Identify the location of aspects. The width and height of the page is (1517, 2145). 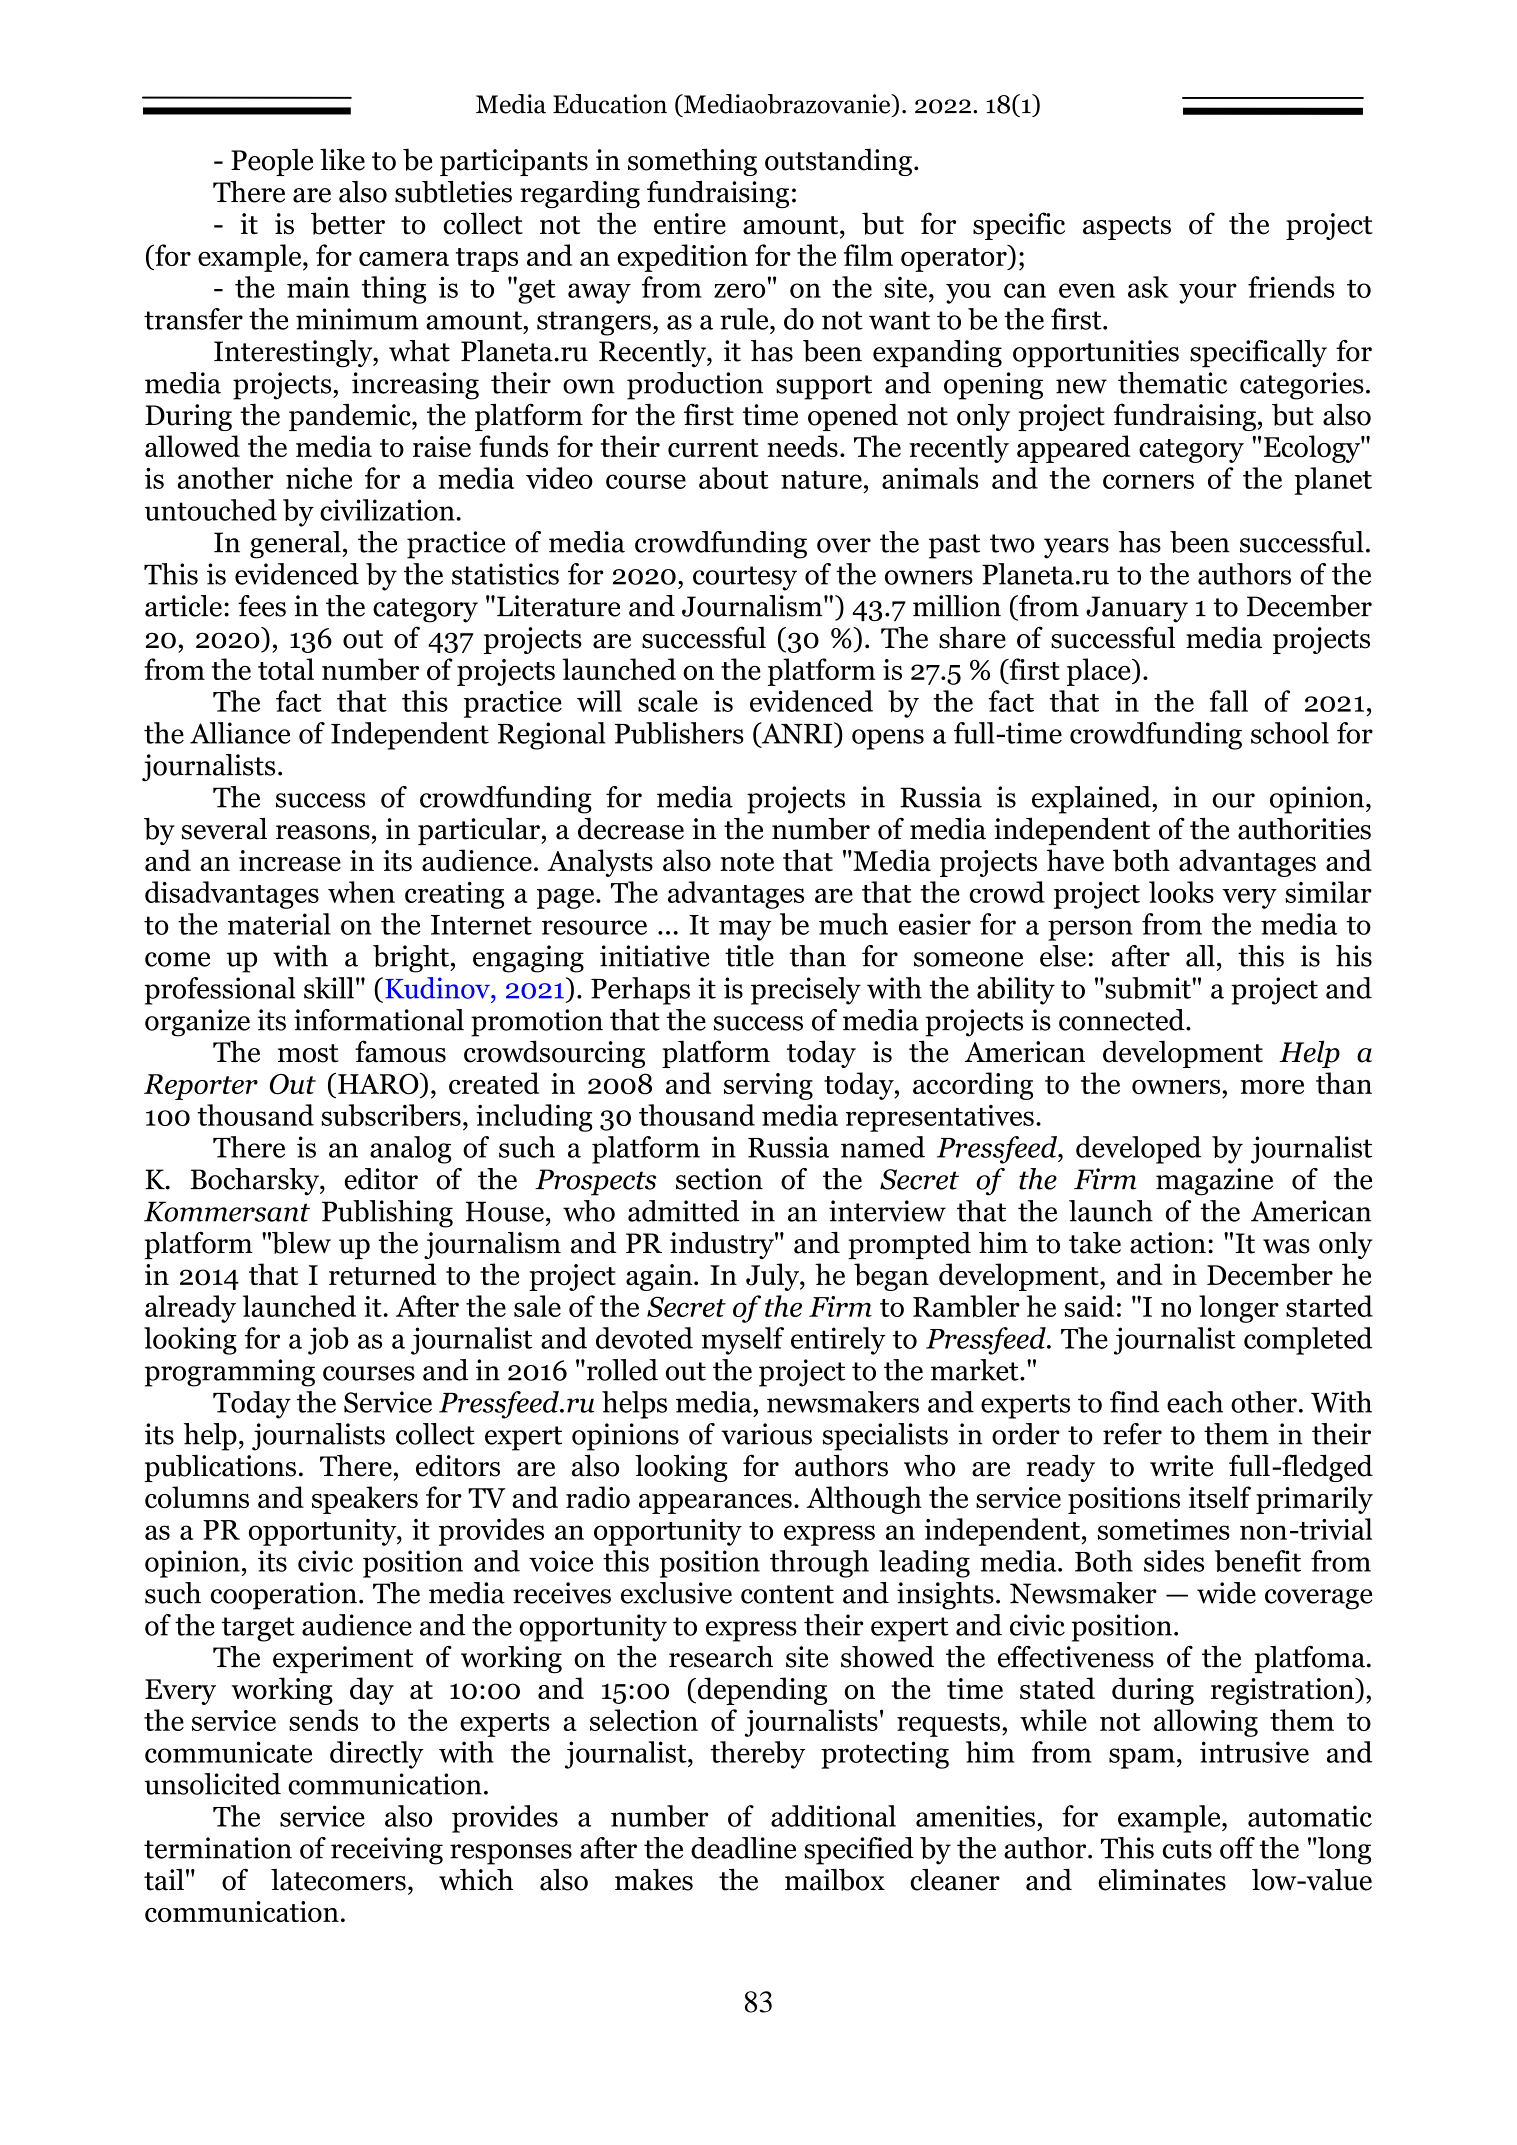
(1127, 228).
